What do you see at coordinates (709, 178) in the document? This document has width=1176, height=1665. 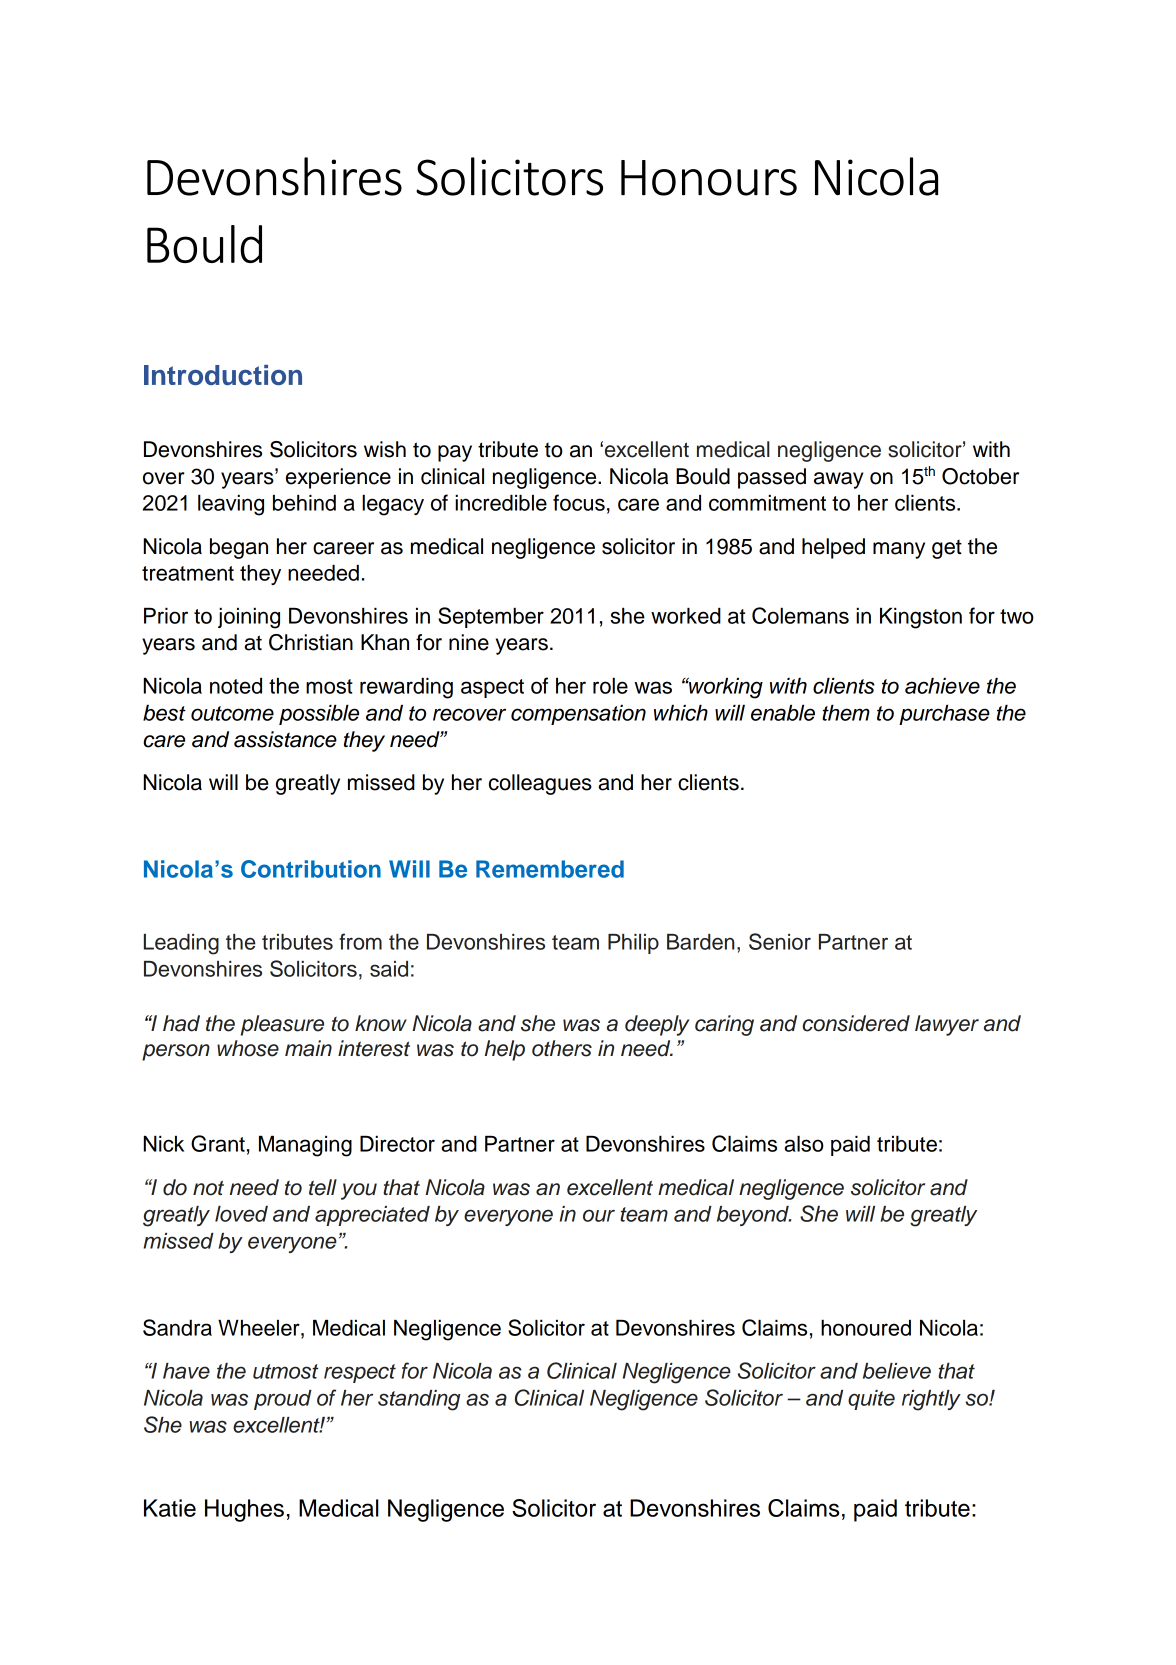 I see `Honours` at bounding box center [709, 178].
